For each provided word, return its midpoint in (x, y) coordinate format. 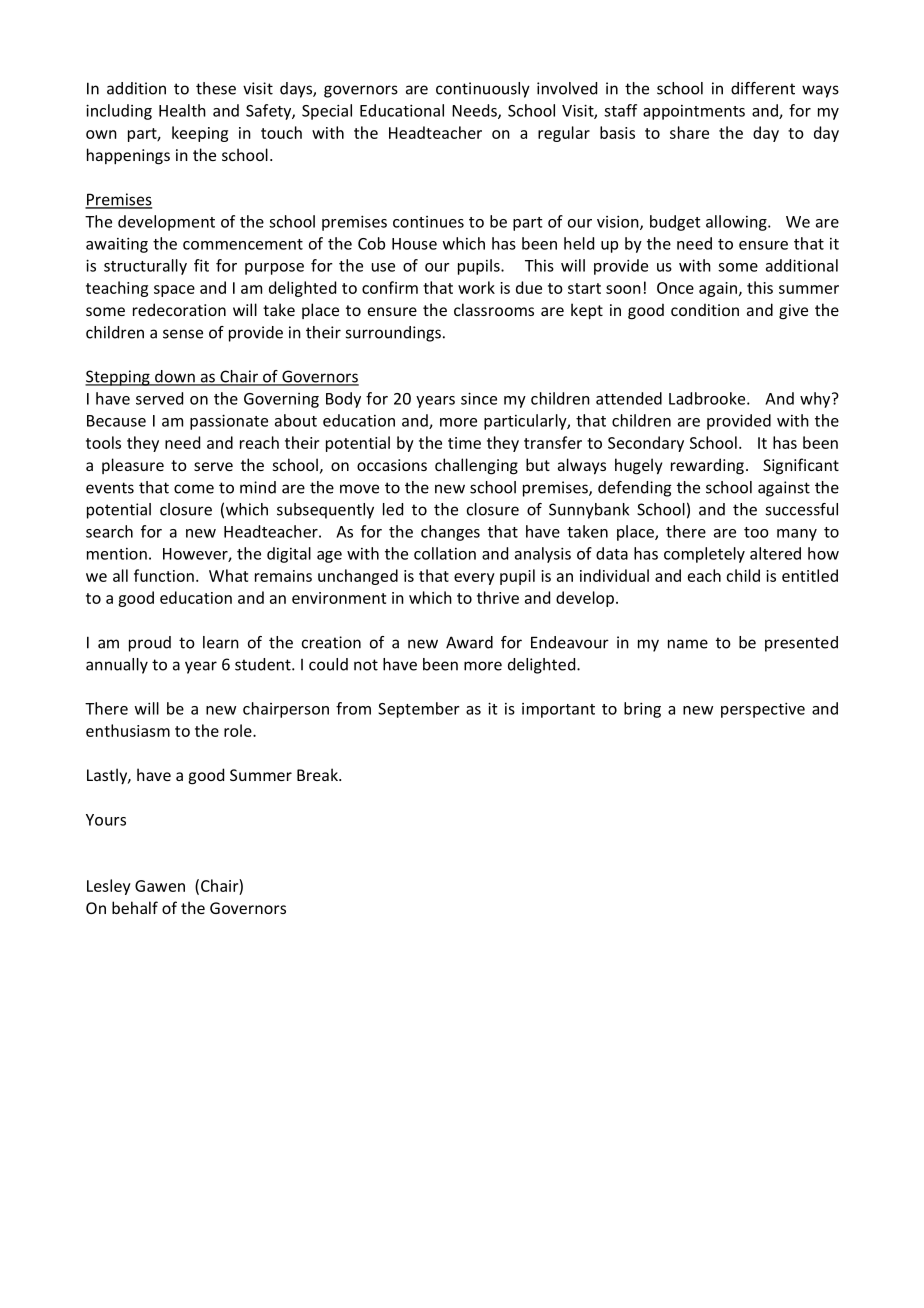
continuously (483, 90)
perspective (763, 710)
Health (182, 110)
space (174, 291)
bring (642, 710)
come (194, 489)
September (419, 710)
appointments (694, 112)
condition (705, 309)
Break (318, 774)
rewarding (707, 466)
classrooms (494, 309)
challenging (476, 466)
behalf (135, 907)
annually (117, 666)
